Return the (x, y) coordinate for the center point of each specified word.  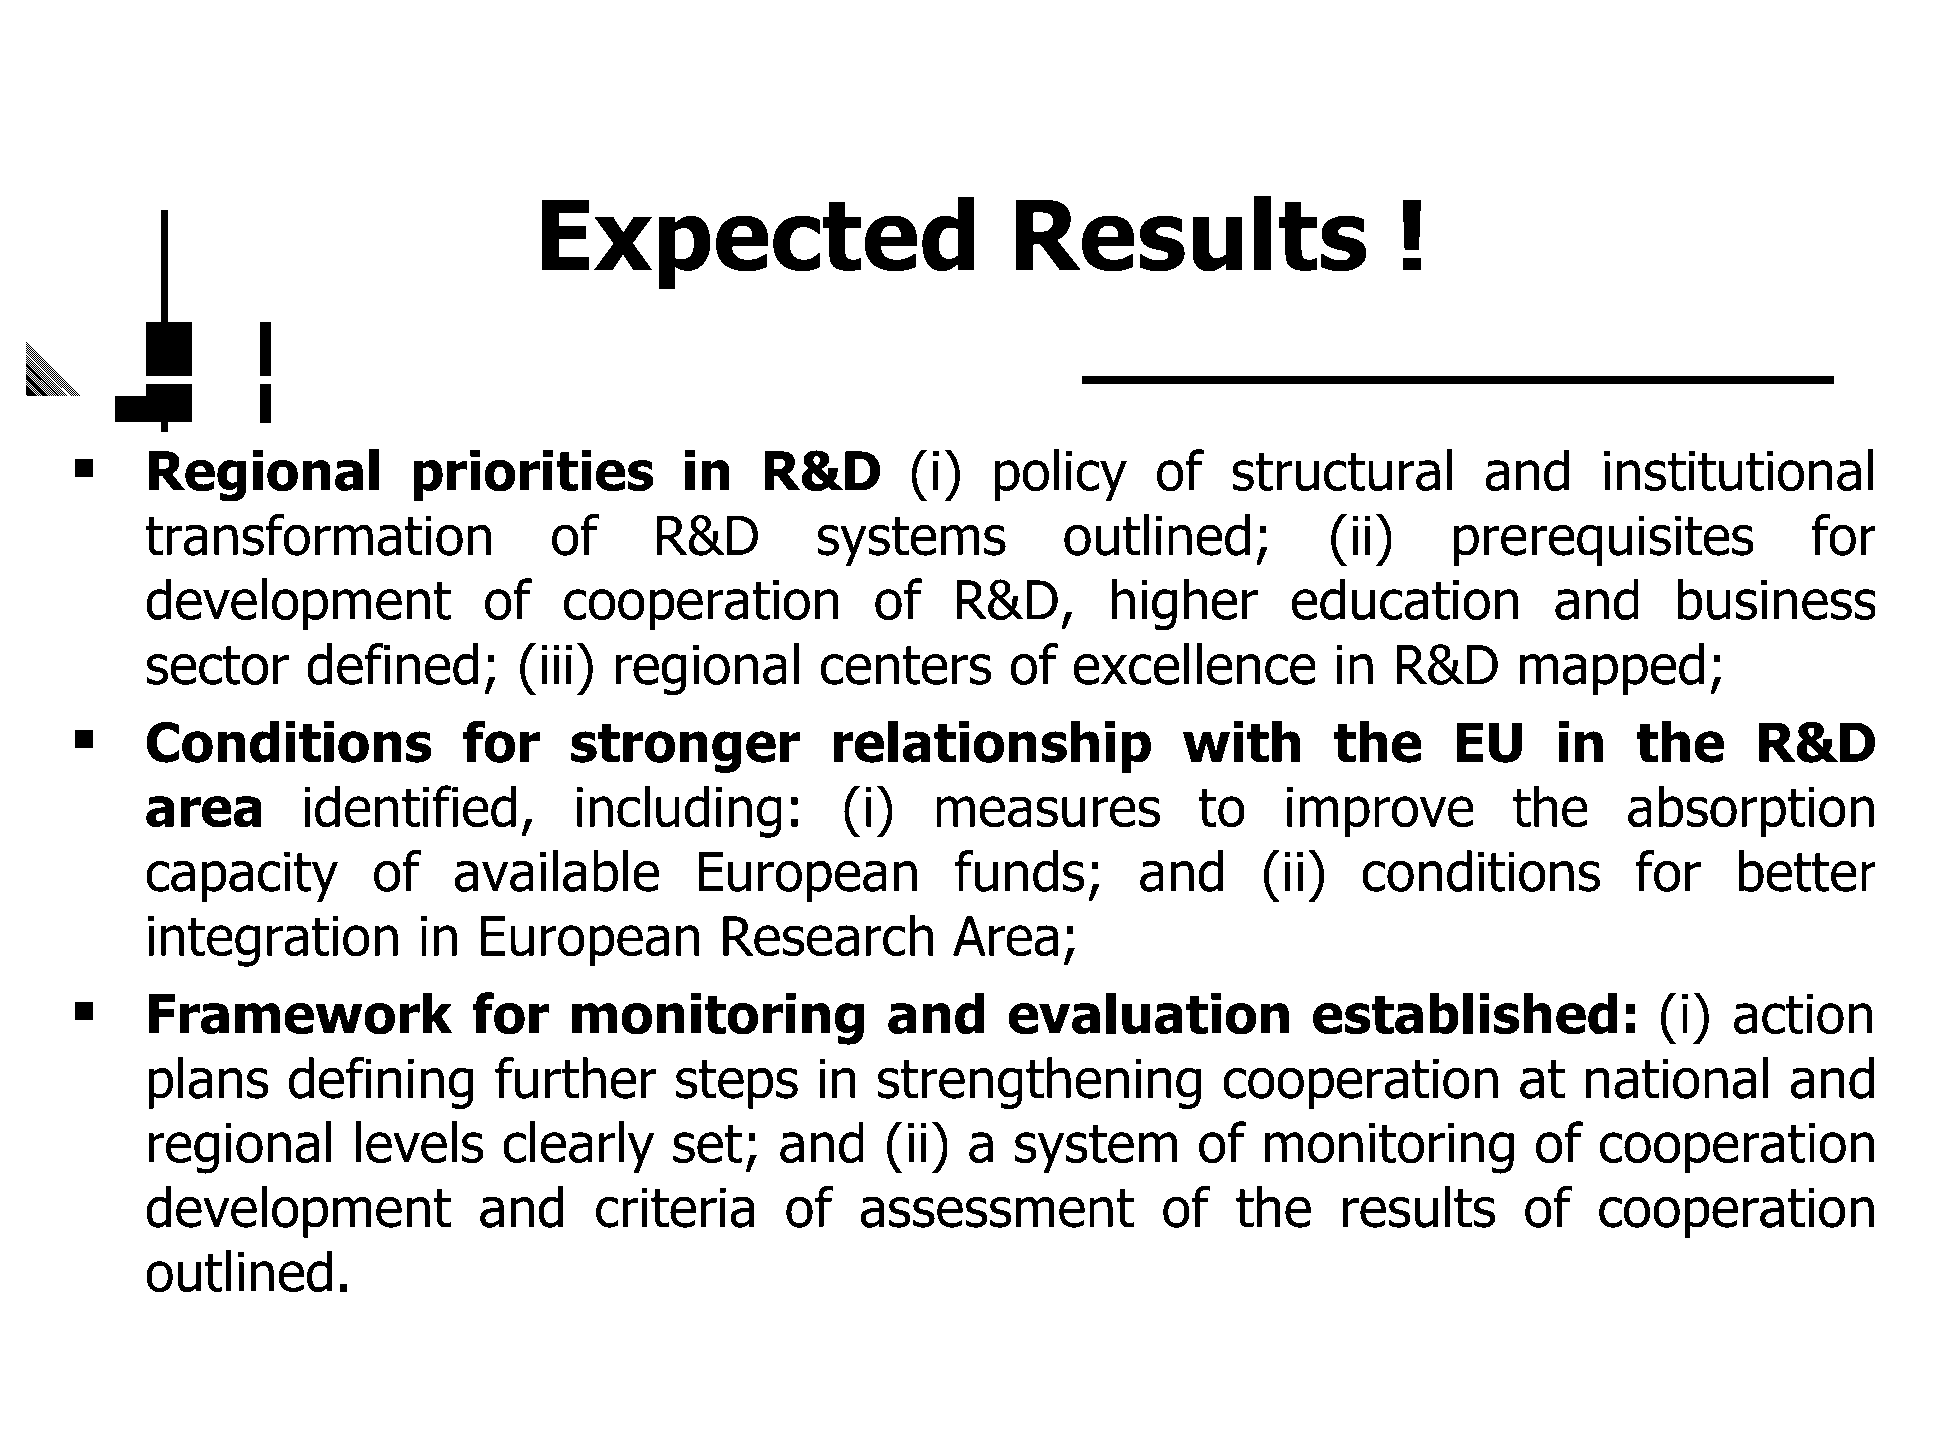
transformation (318, 534)
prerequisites (1604, 540)
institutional (1738, 470)
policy (1061, 475)
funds (1019, 871)
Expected (757, 243)
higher (1184, 604)
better (1807, 871)
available (556, 871)
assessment (997, 1208)
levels (420, 1142)
